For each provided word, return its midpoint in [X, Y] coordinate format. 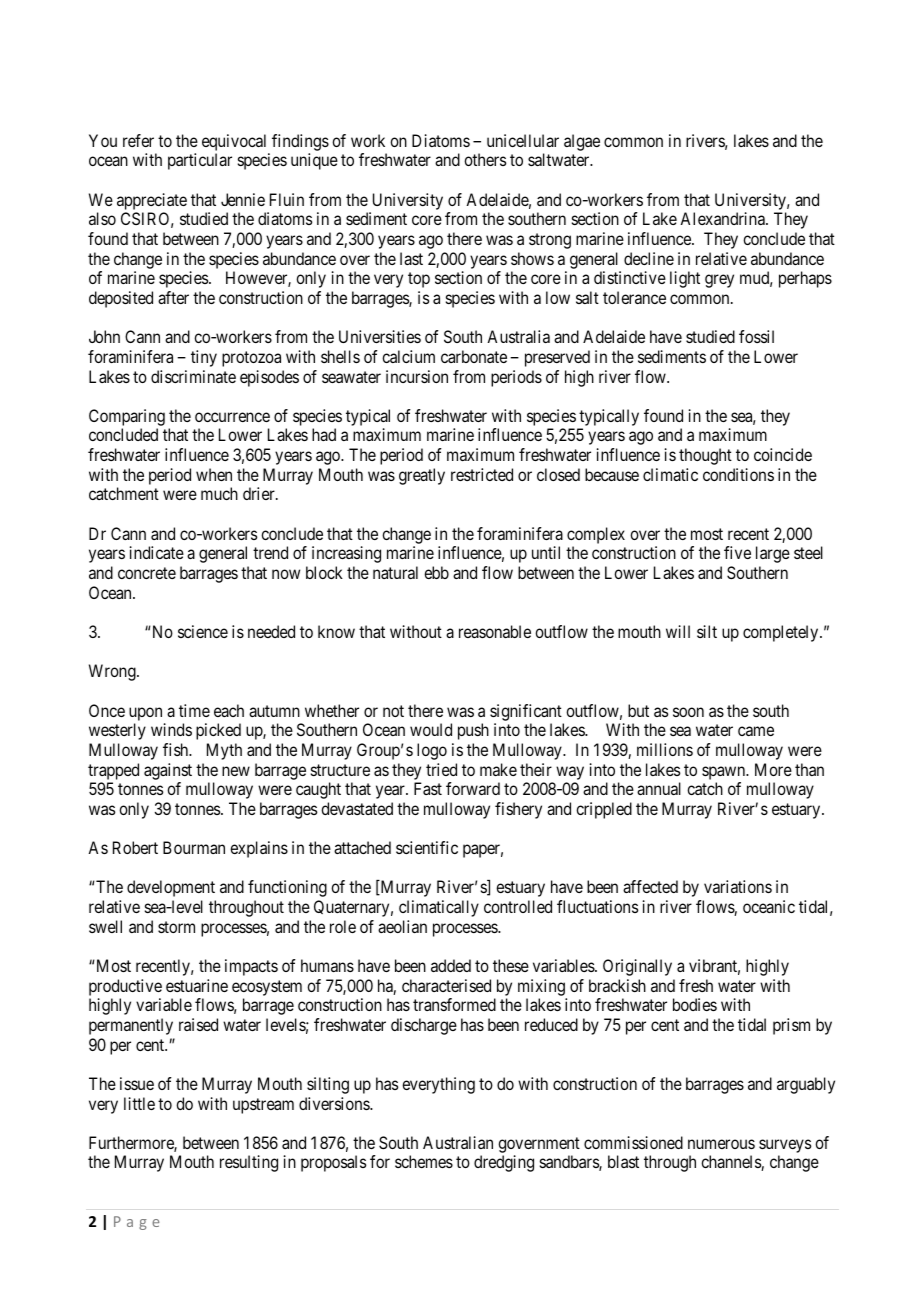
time [194, 710]
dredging [504, 1163]
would [431, 729]
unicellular [523, 140]
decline [649, 258]
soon [688, 712]
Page [136, 1223]
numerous [721, 1144]
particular [200, 161]
